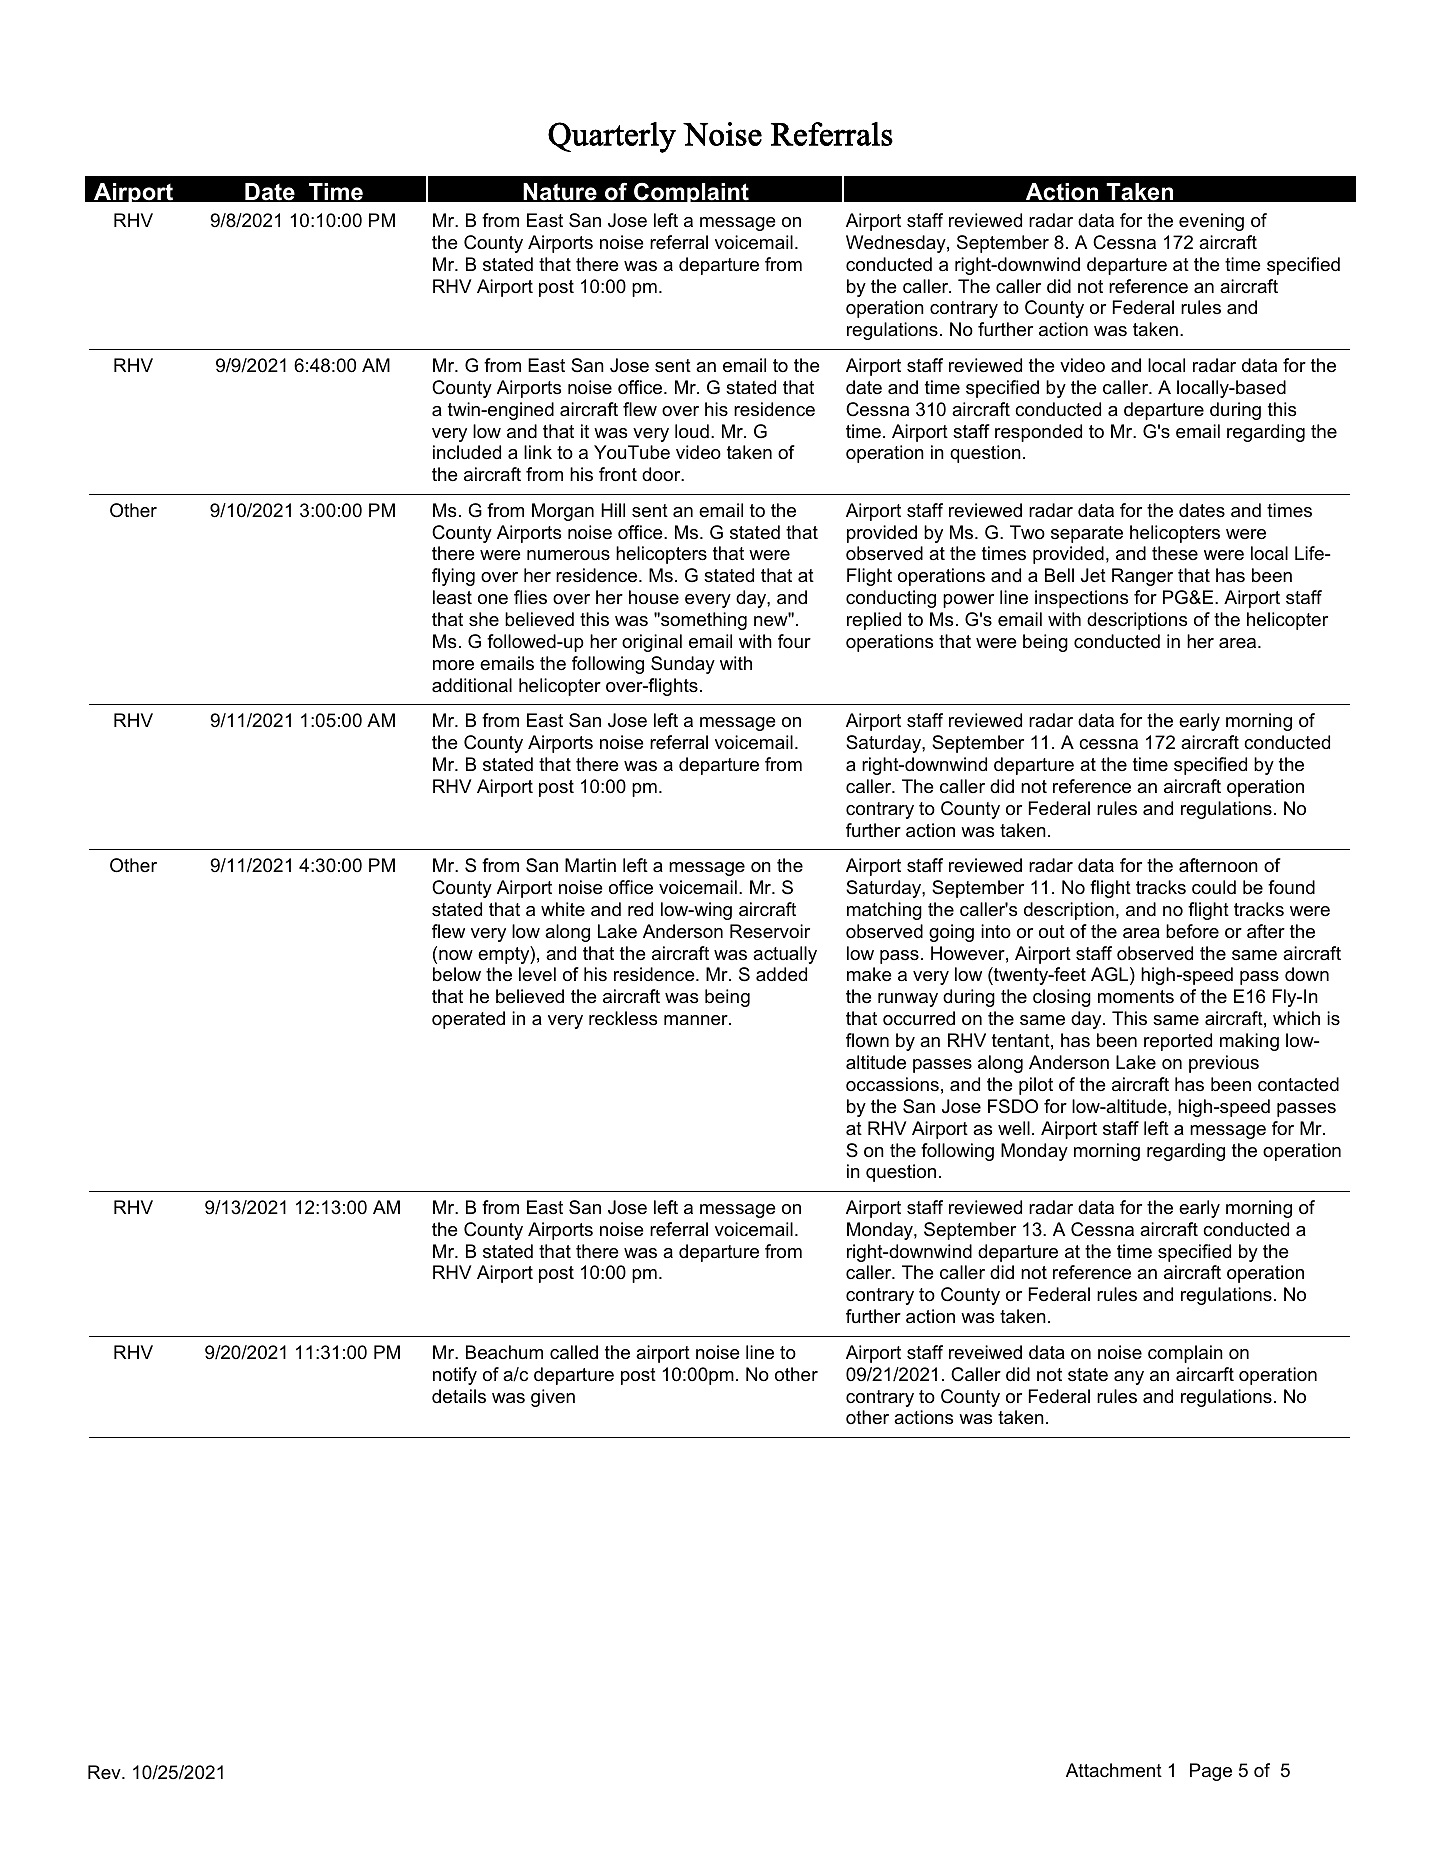 The width and height of the image is (1449, 1876). What do you see at coordinates (1211, 1772) in the image?
I see `Page` at bounding box center [1211, 1772].
